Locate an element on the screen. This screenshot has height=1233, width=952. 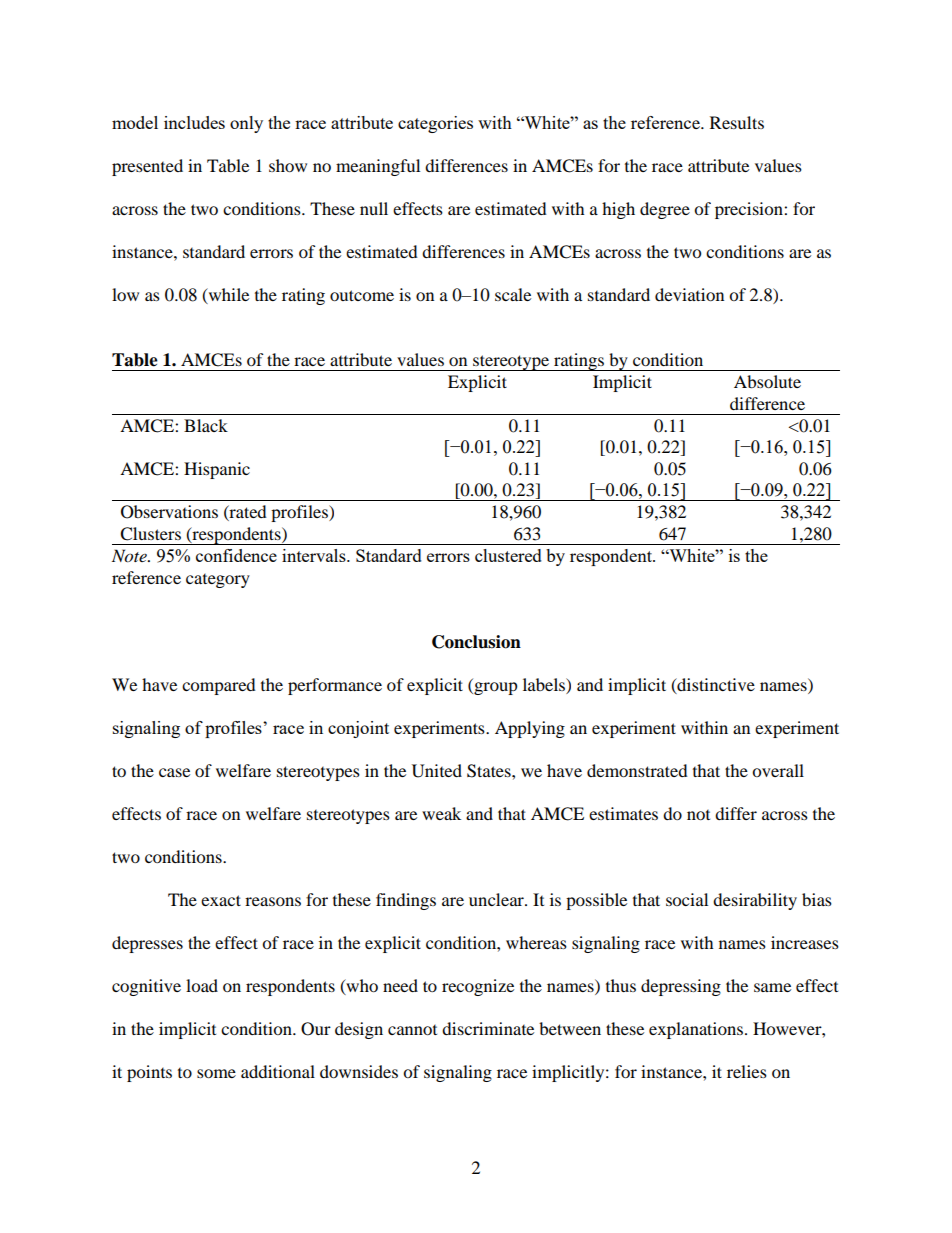
discriminate is located at coordinates (488, 1028).
